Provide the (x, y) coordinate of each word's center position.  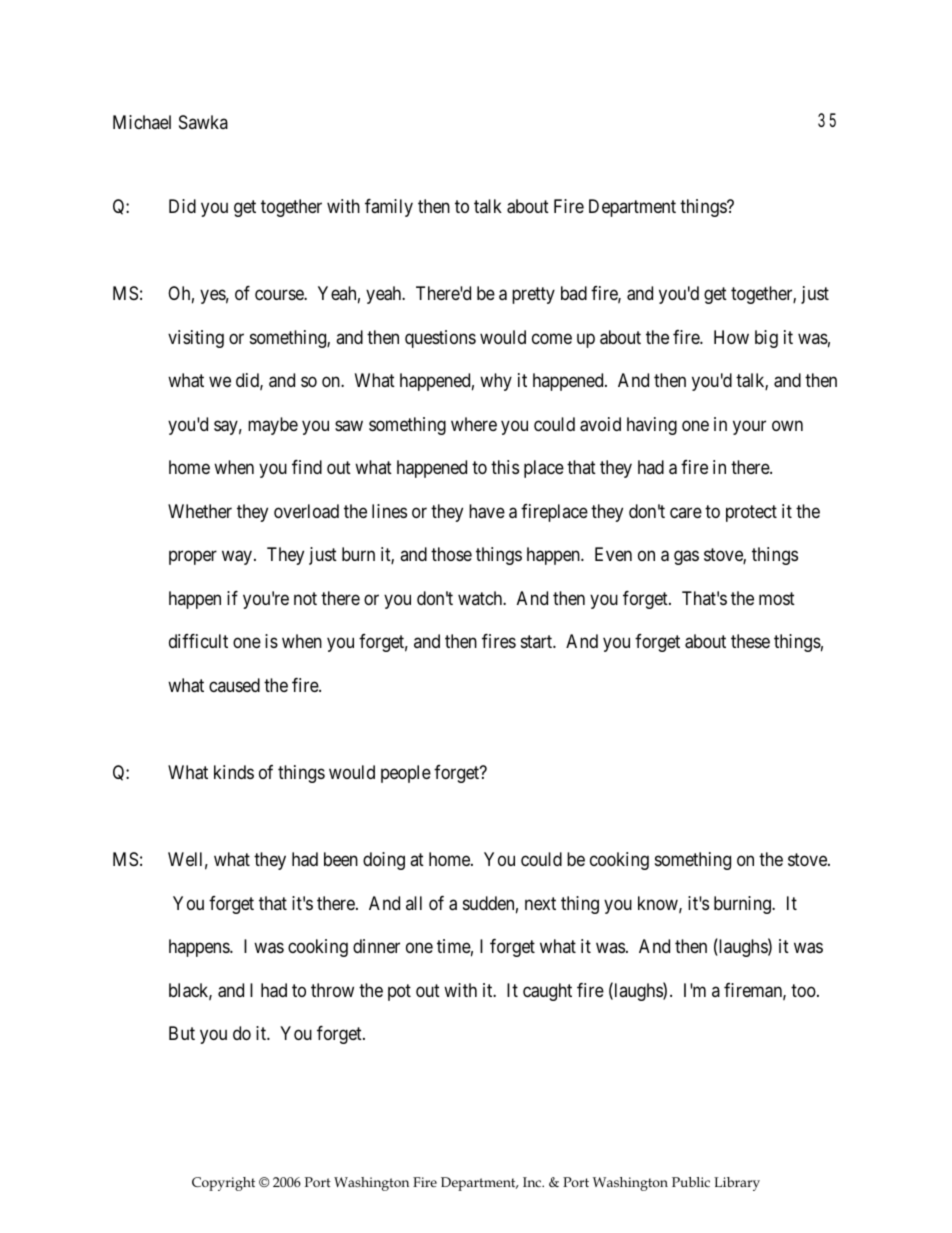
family (389, 208)
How (731, 337)
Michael (142, 122)
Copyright (223, 1184)
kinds (234, 772)
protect (751, 513)
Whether (200, 511)
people (406, 774)
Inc (533, 1182)
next (540, 903)
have (487, 511)
